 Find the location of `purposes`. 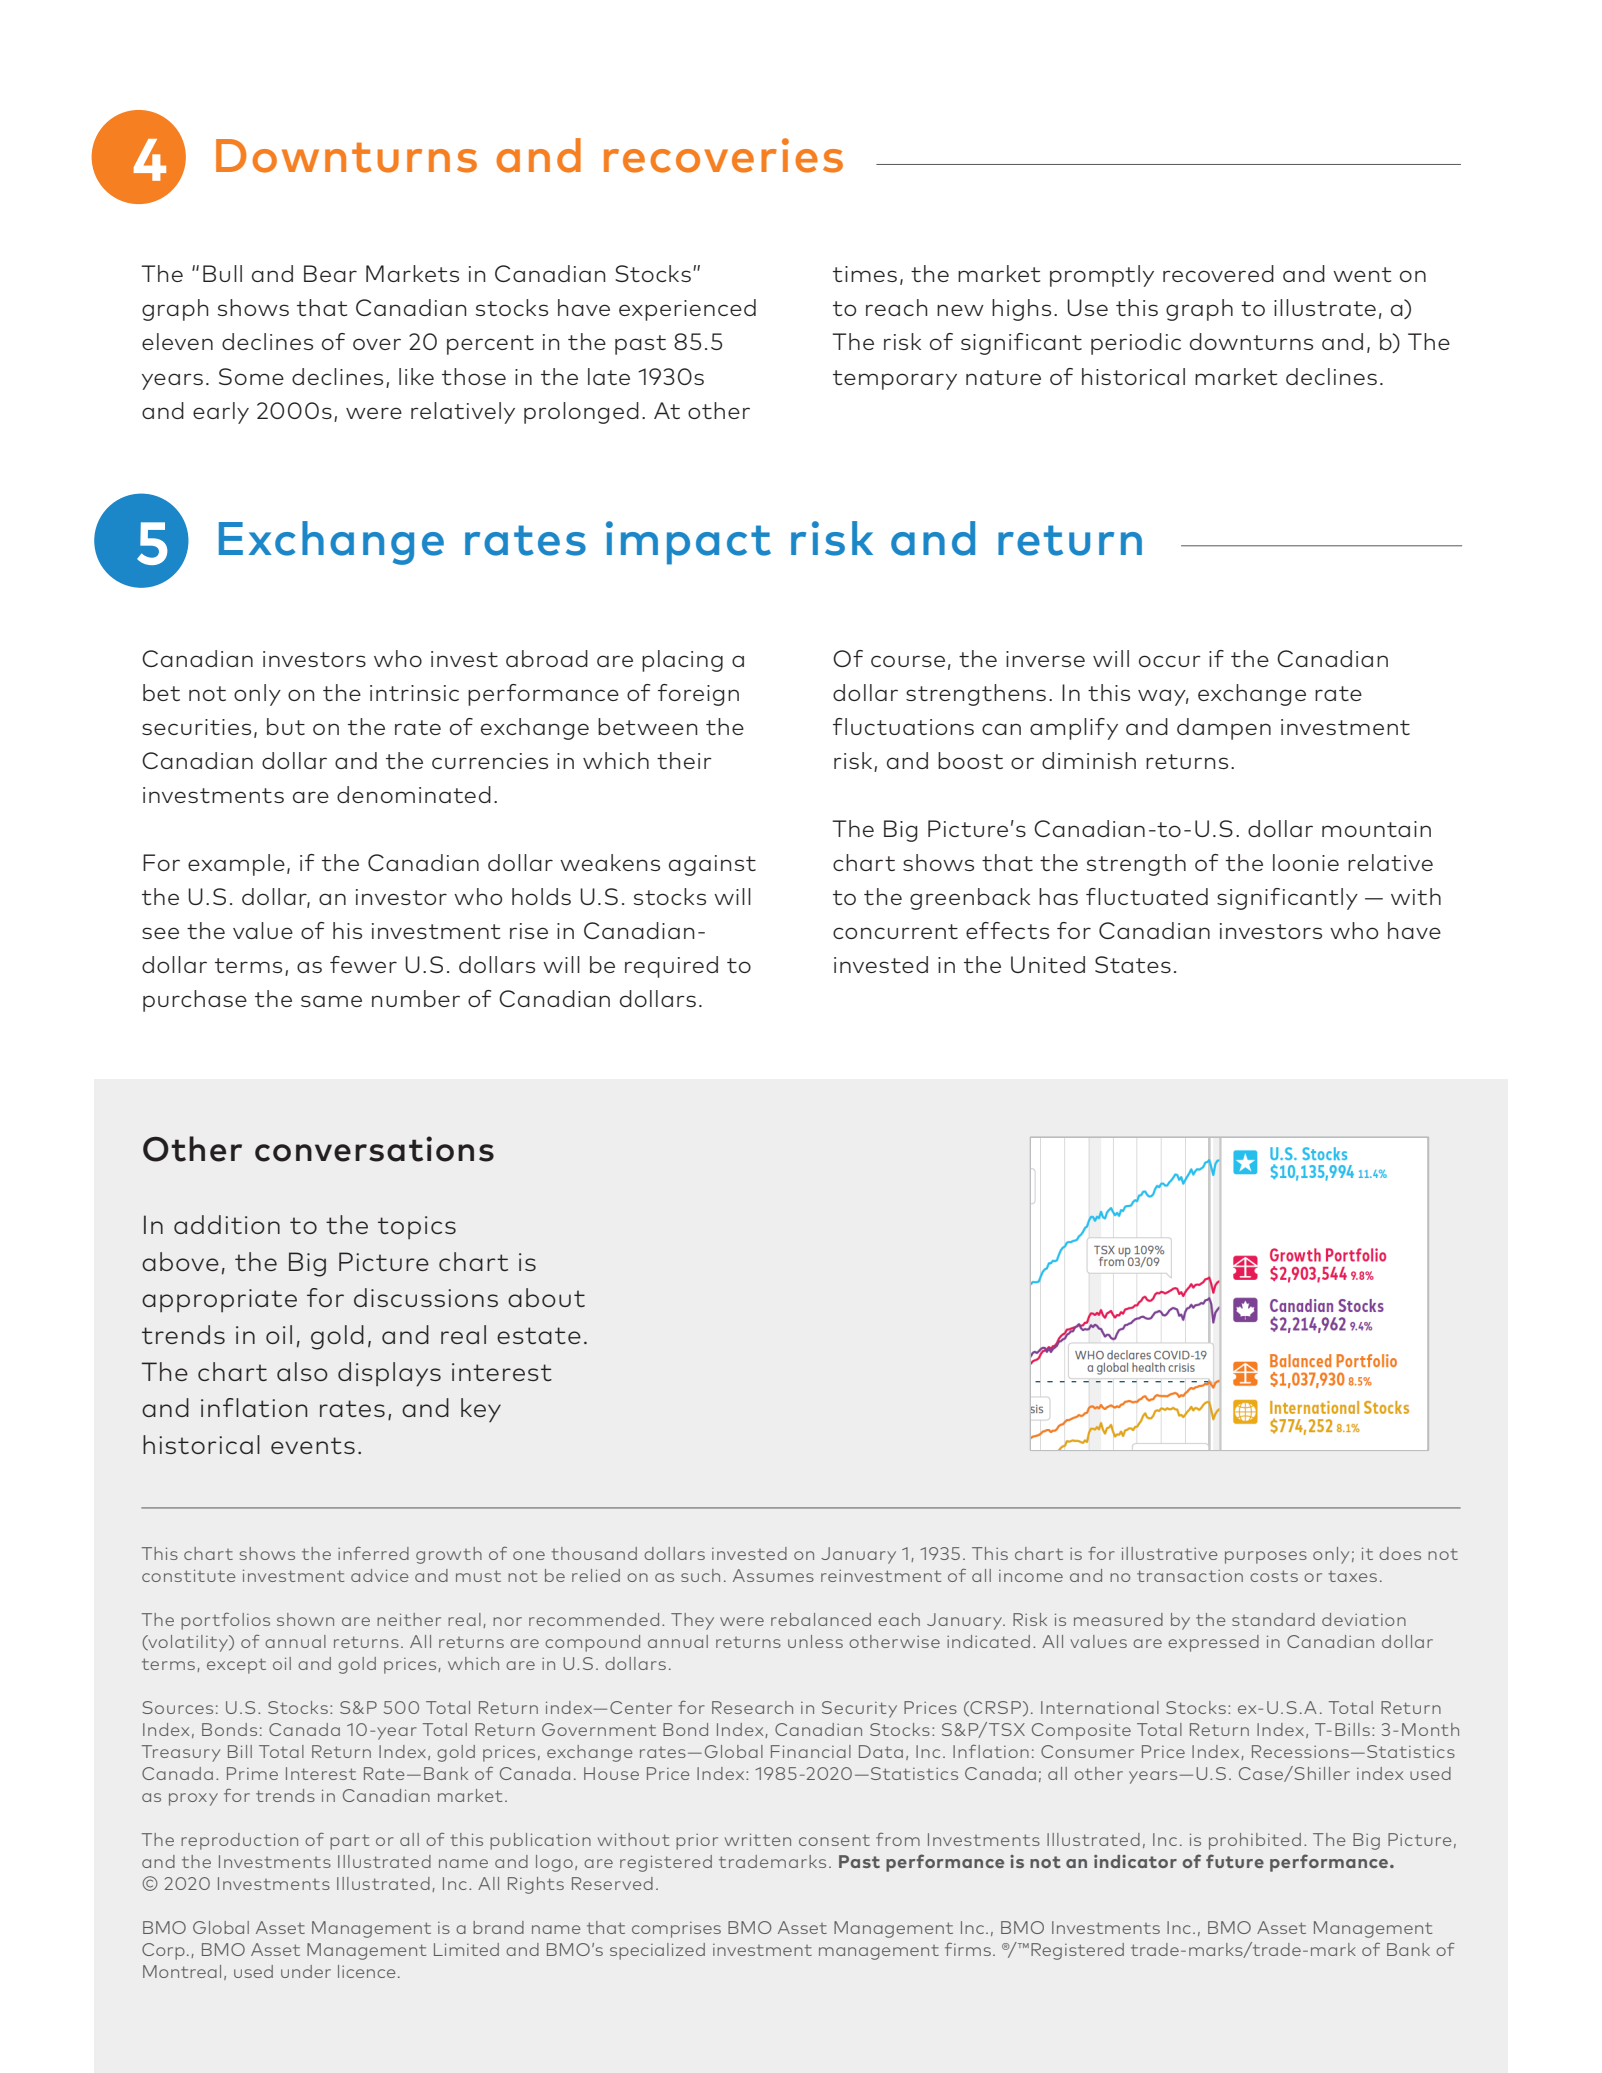

purposes is located at coordinates (1266, 1557).
